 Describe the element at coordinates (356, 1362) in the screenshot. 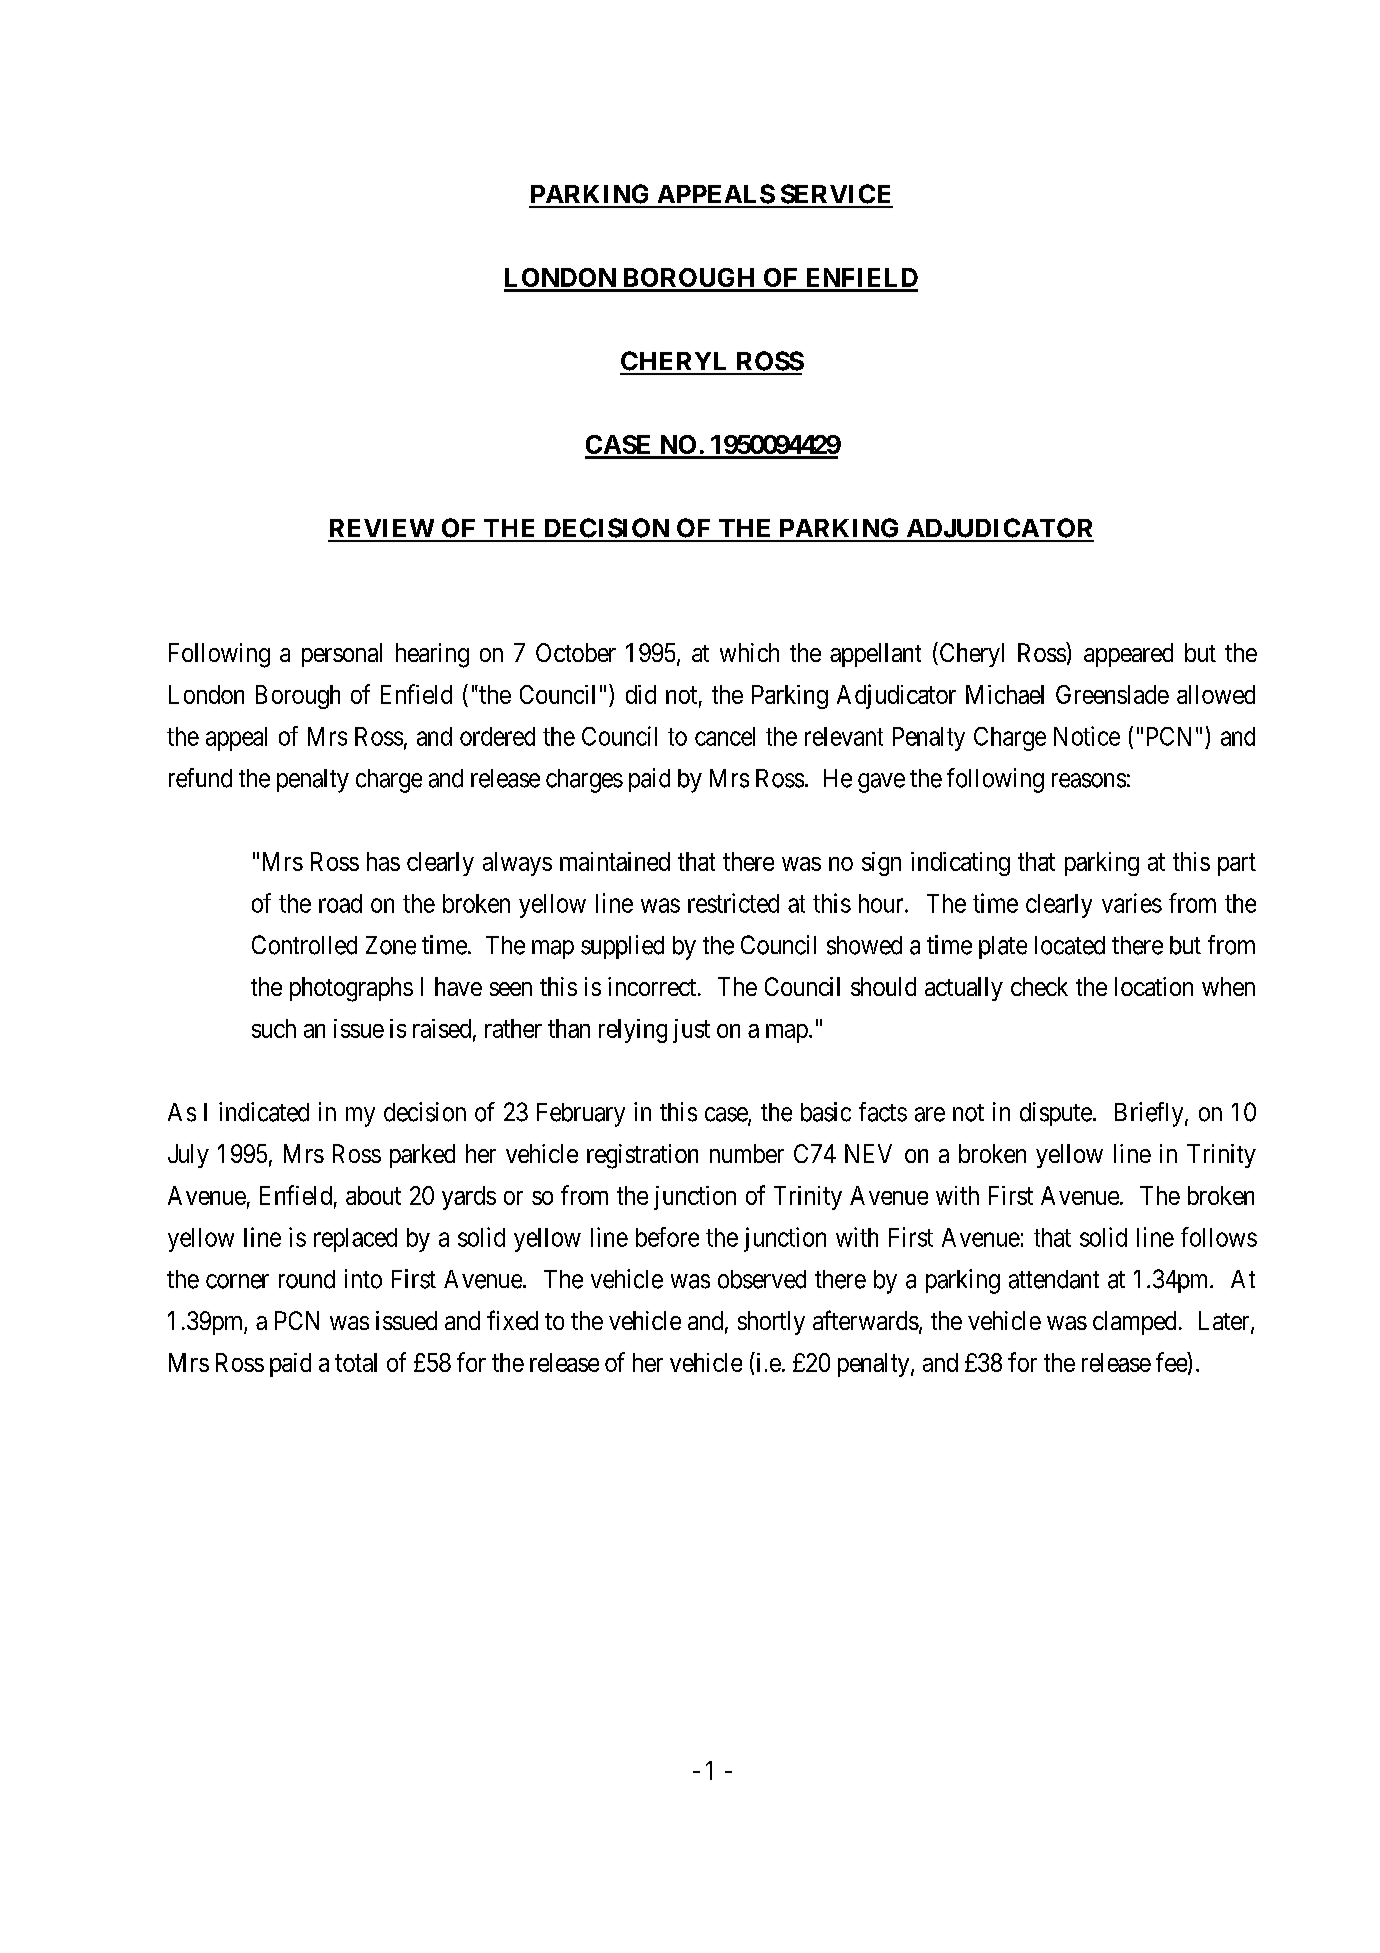

I see `total` at that location.
